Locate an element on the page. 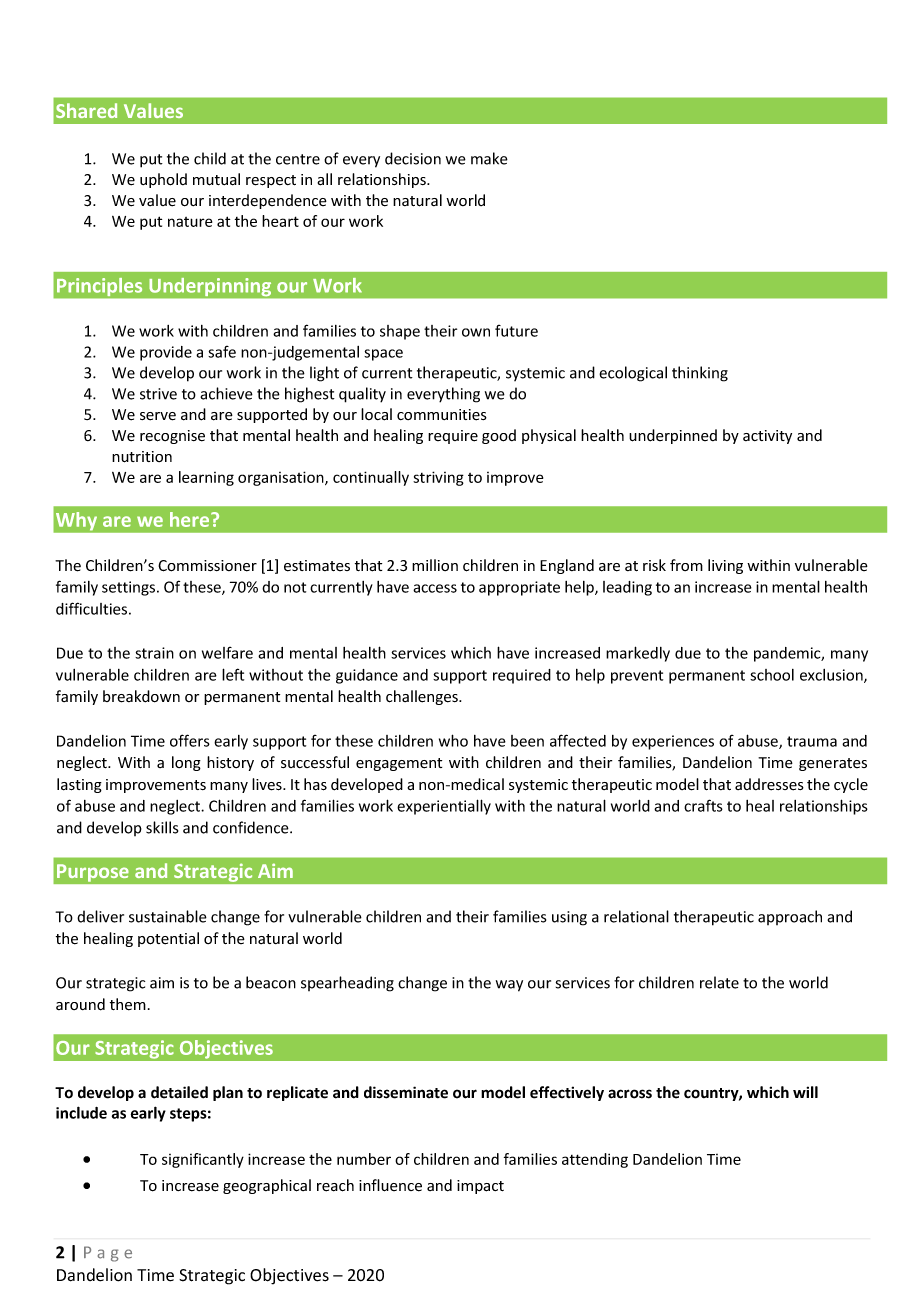  Commissioner is located at coordinates (207, 566).
